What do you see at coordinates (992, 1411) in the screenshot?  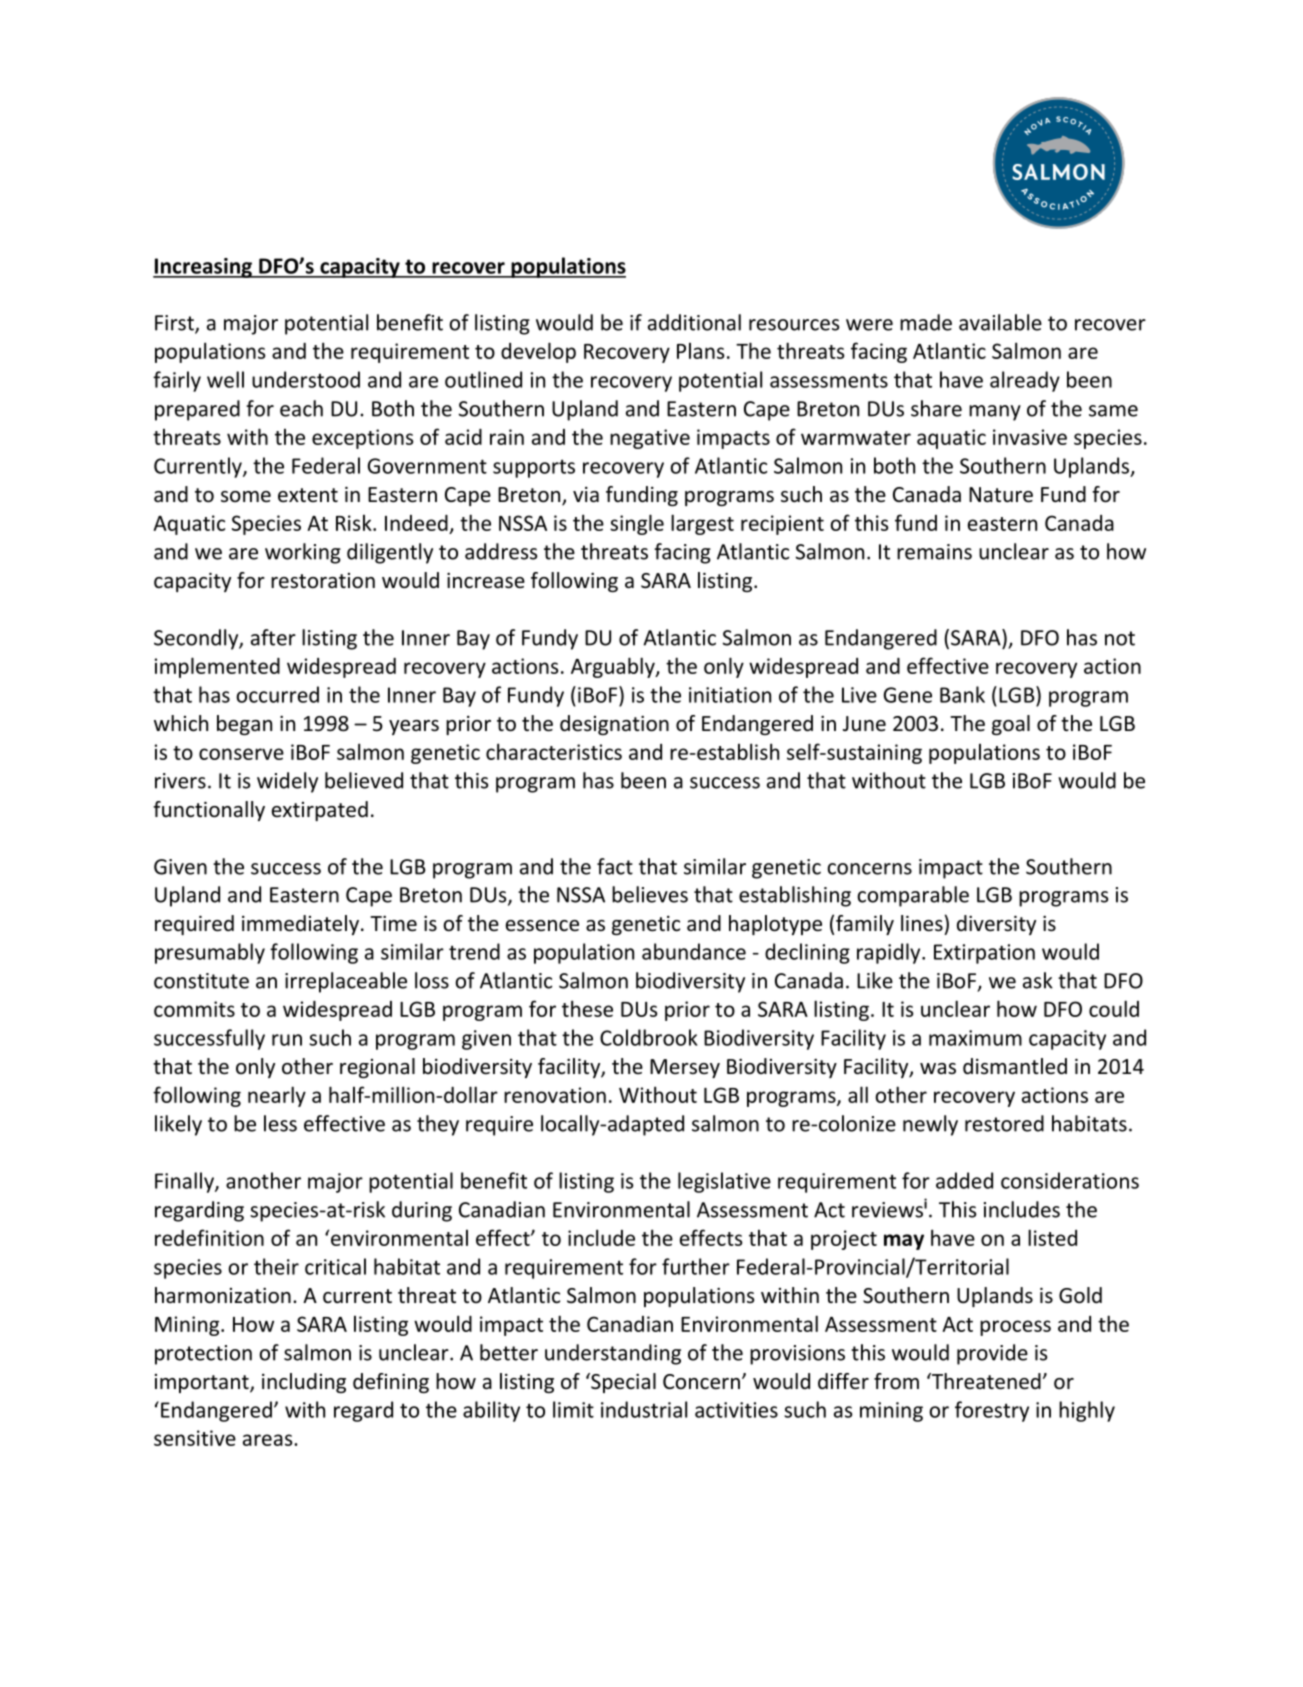 I see `forestry` at bounding box center [992, 1411].
